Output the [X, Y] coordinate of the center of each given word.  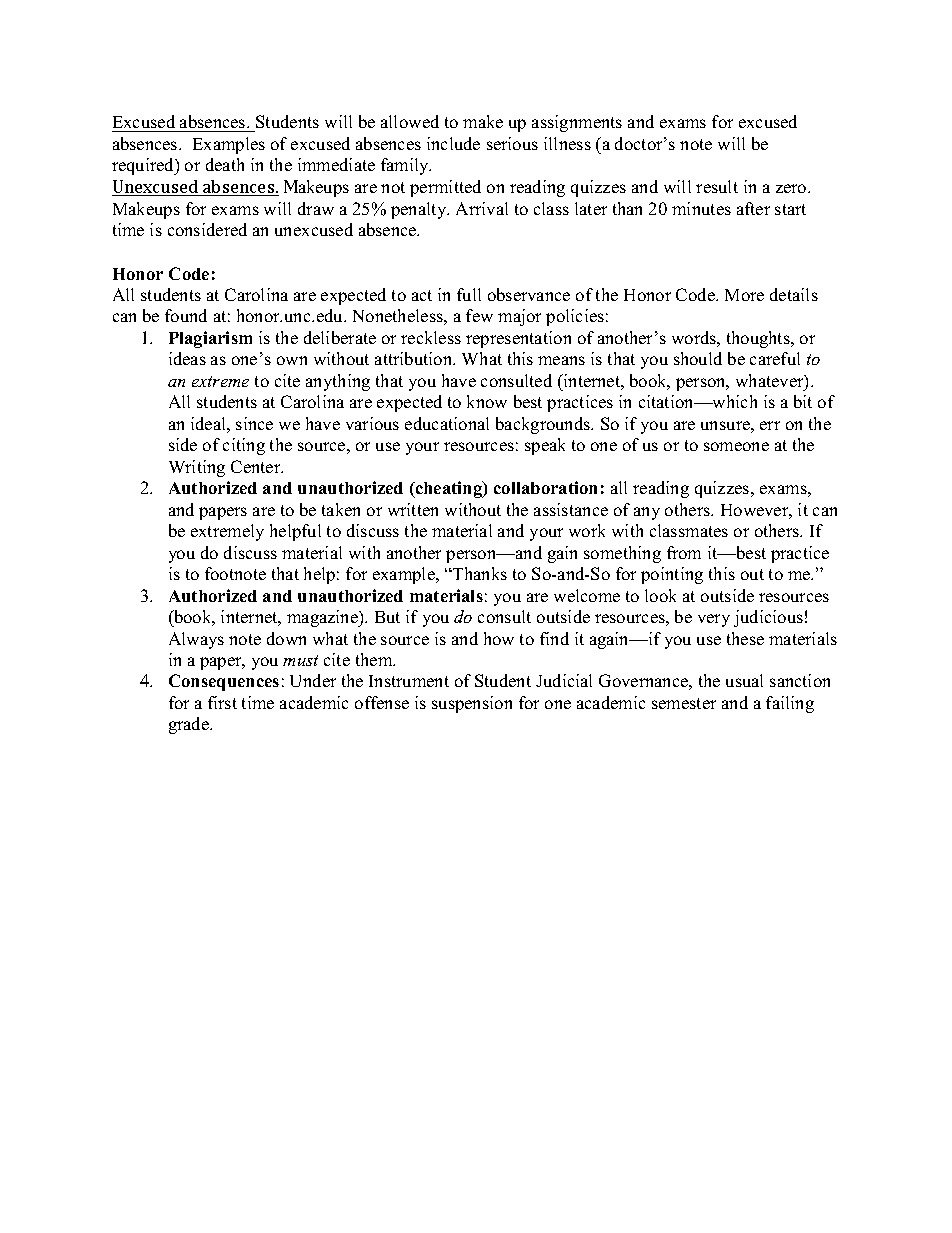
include [453, 143]
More [744, 295]
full [469, 294]
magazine [324, 618]
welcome [587, 595]
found [186, 315]
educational [447, 423]
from [684, 552]
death [225, 164]
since [254, 423]
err [770, 425]
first [222, 702]
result [717, 186]
